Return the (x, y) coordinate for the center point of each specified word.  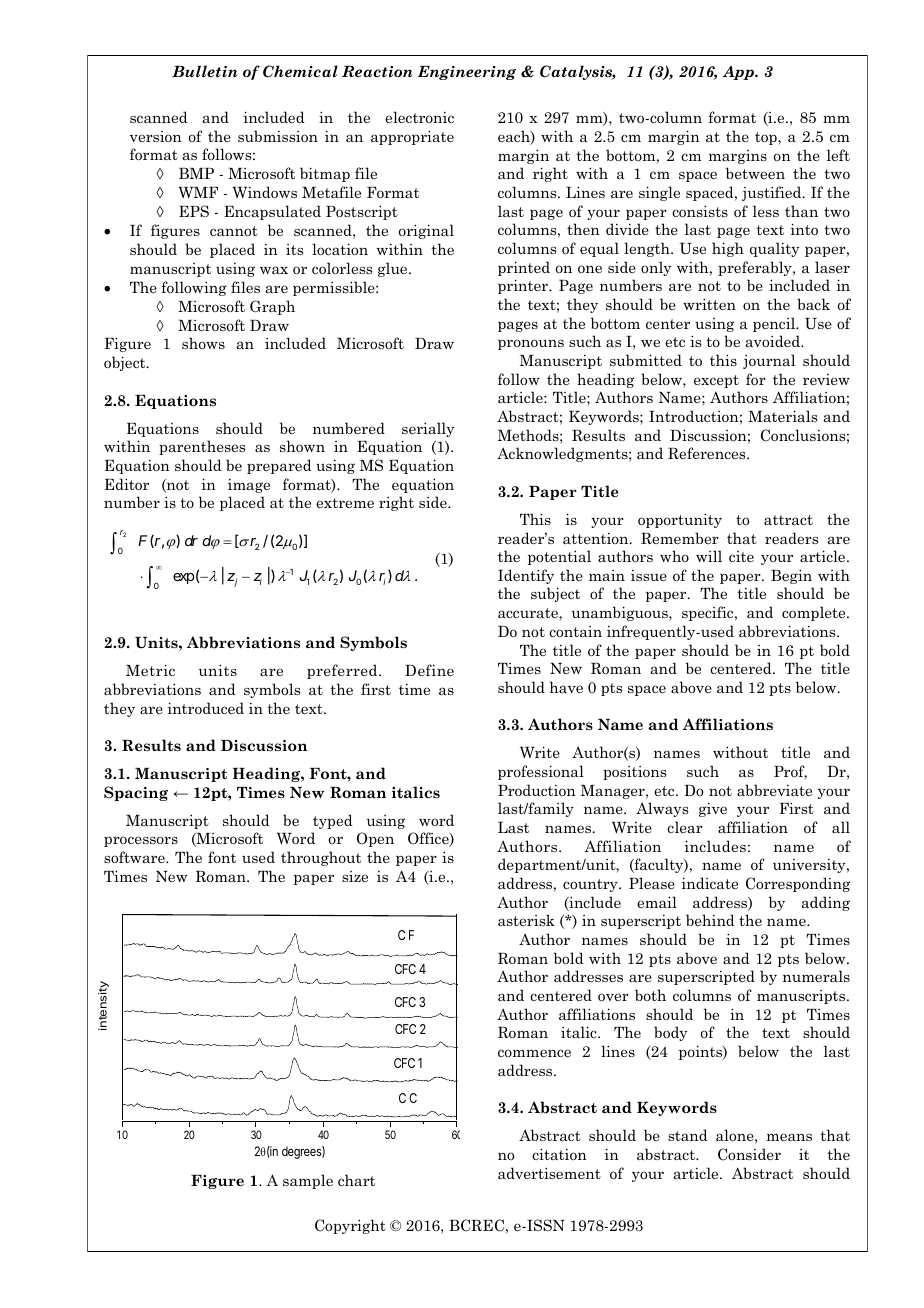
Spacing (136, 793)
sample (308, 1181)
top (767, 138)
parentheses (202, 447)
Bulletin (205, 71)
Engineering (467, 73)
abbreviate (774, 790)
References (708, 453)
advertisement (549, 1173)
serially (428, 429)
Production (537, 790)
